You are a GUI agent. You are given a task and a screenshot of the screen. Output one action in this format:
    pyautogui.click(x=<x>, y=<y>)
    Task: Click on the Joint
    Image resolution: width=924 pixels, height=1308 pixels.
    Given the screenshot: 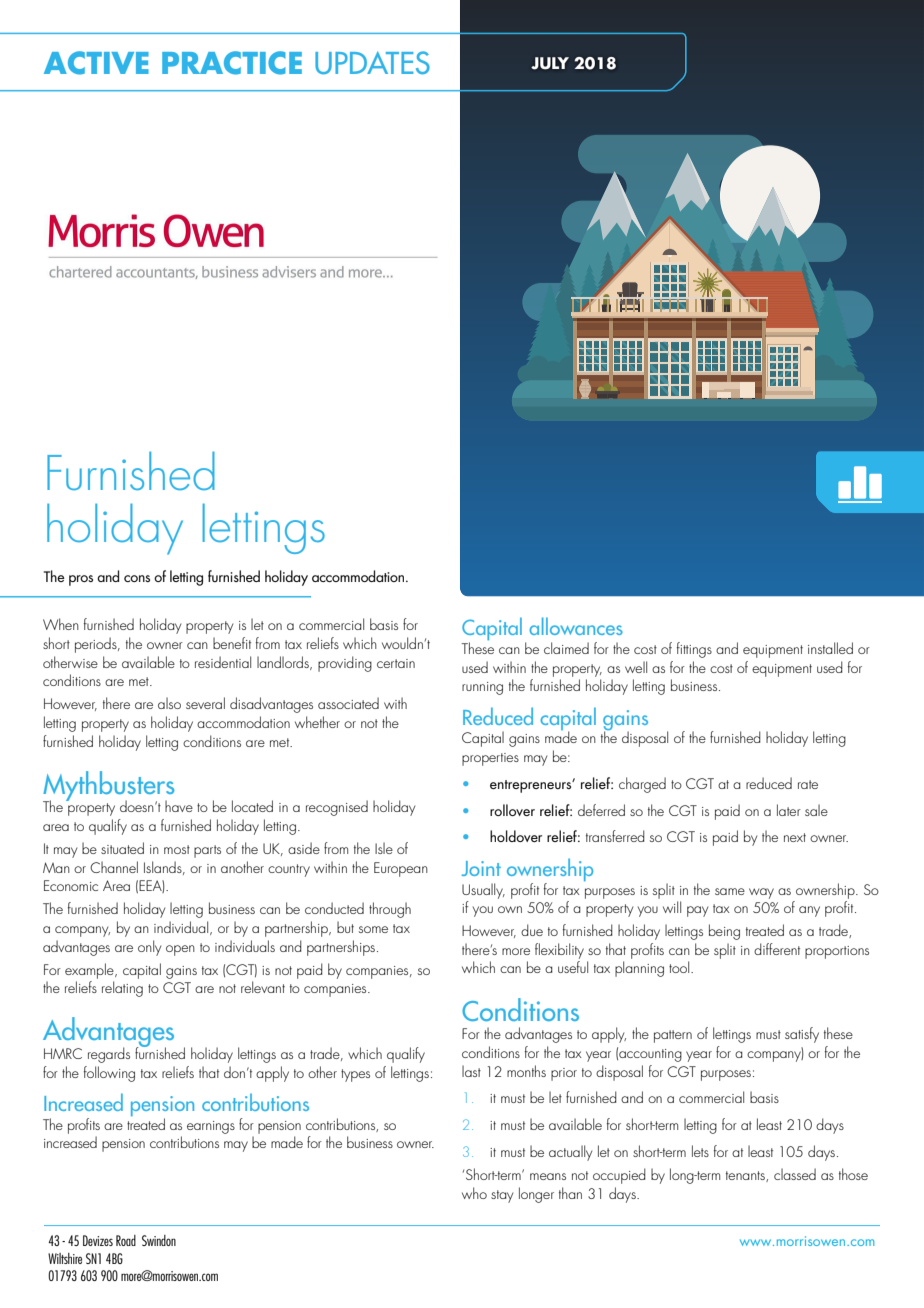 What is the action you would take?
    pyautogui.click(x=481, y=868)
